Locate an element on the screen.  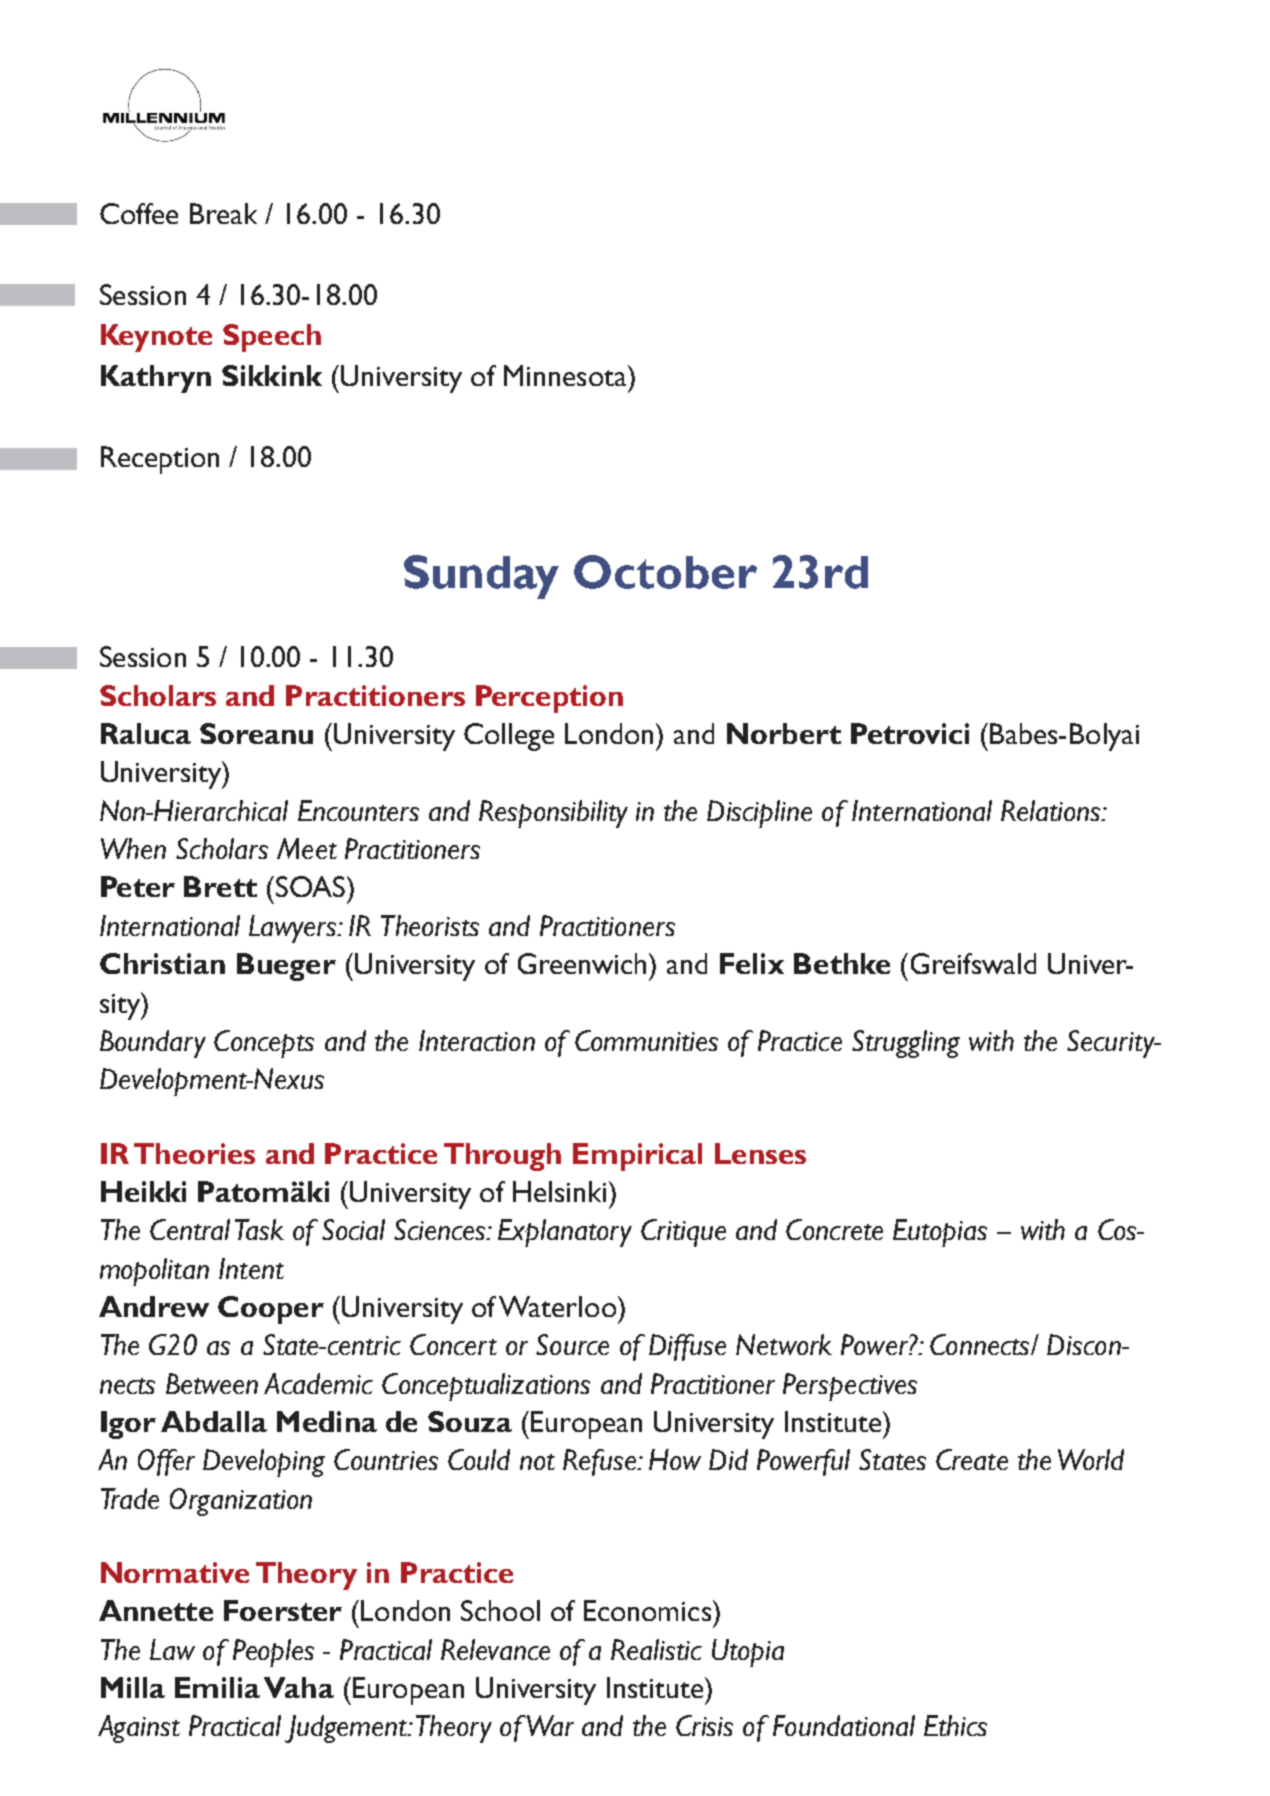
Perception is located at coordinates (549, 699).
